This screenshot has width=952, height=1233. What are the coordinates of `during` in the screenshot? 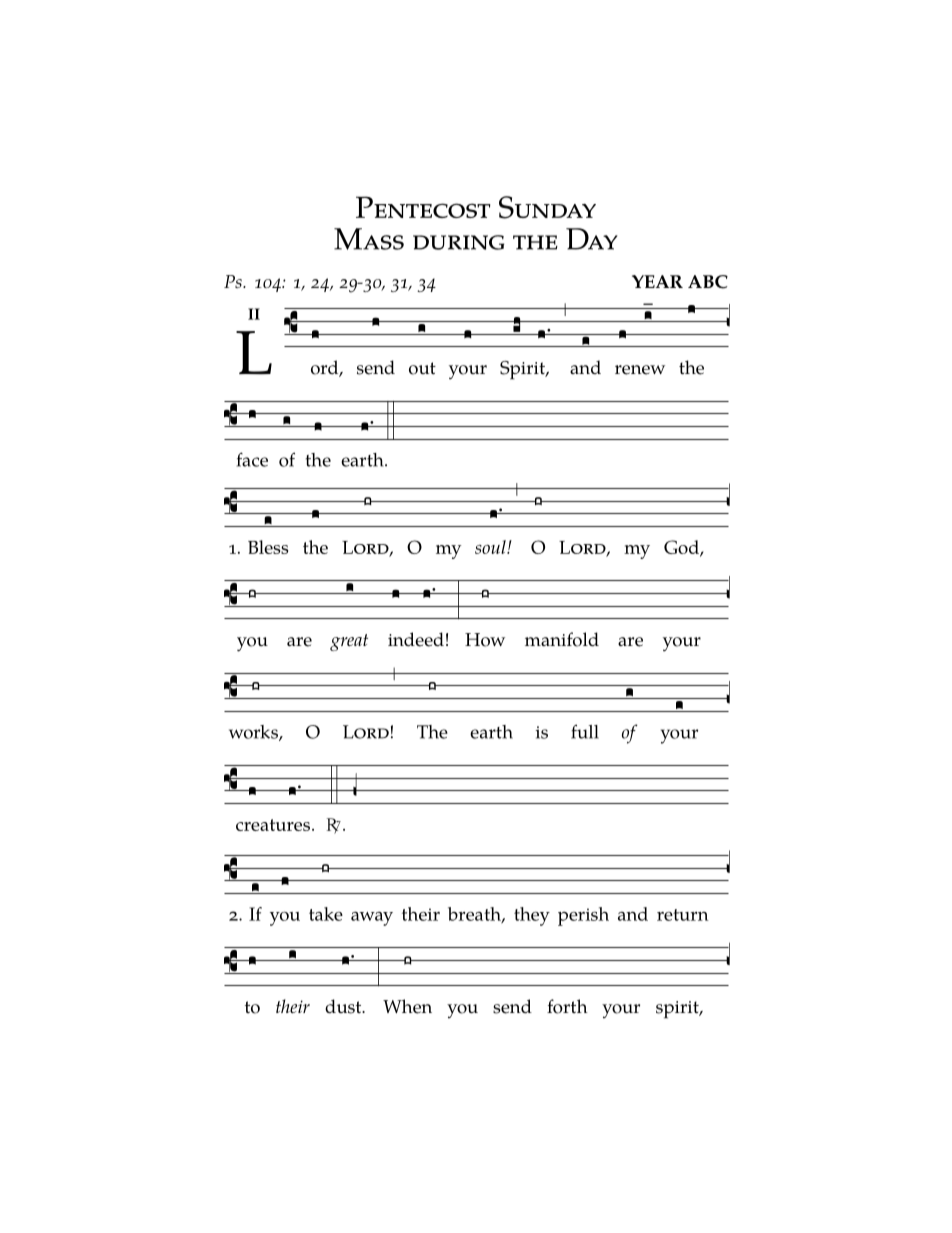 It's located at (458, 242).
